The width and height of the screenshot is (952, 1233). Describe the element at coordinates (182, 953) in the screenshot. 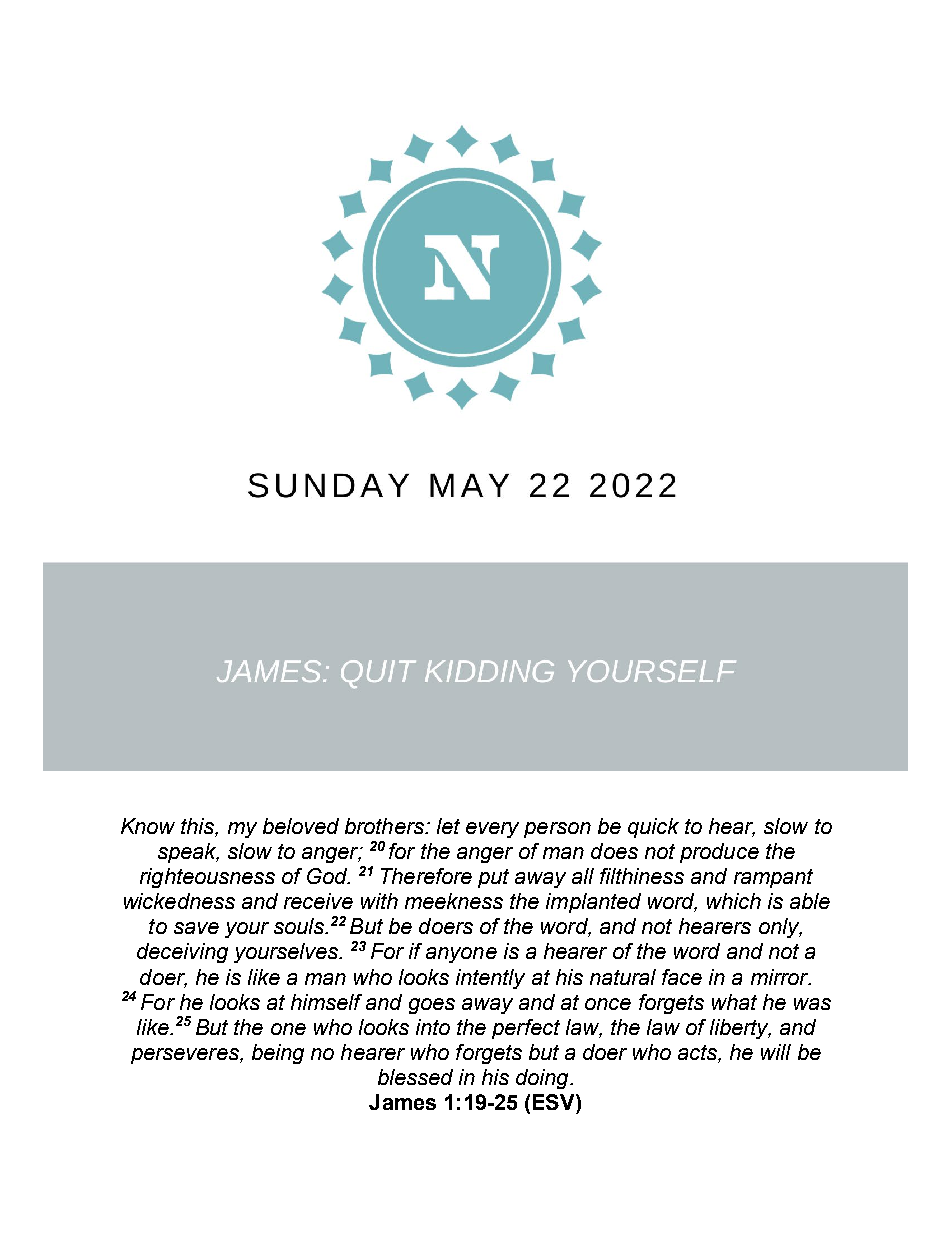

I see `deceiving` at that location.
